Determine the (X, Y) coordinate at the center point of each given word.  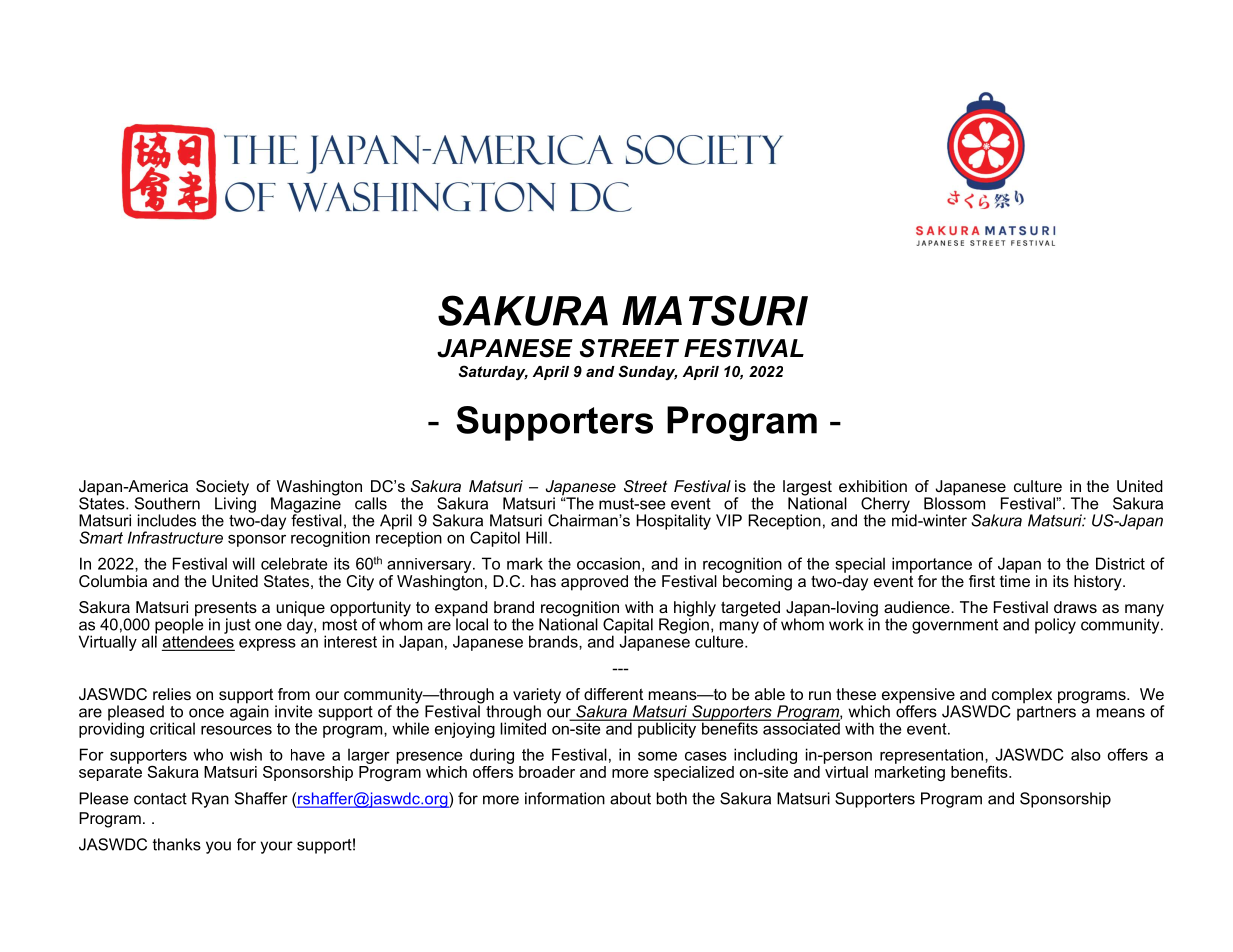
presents (225, 610)
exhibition (873, 486)
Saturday (493, 373)
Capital (628, 627)
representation (933, 756)
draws (1075, 607)
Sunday (648, 372)
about (630, 798)
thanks (177, 844)
